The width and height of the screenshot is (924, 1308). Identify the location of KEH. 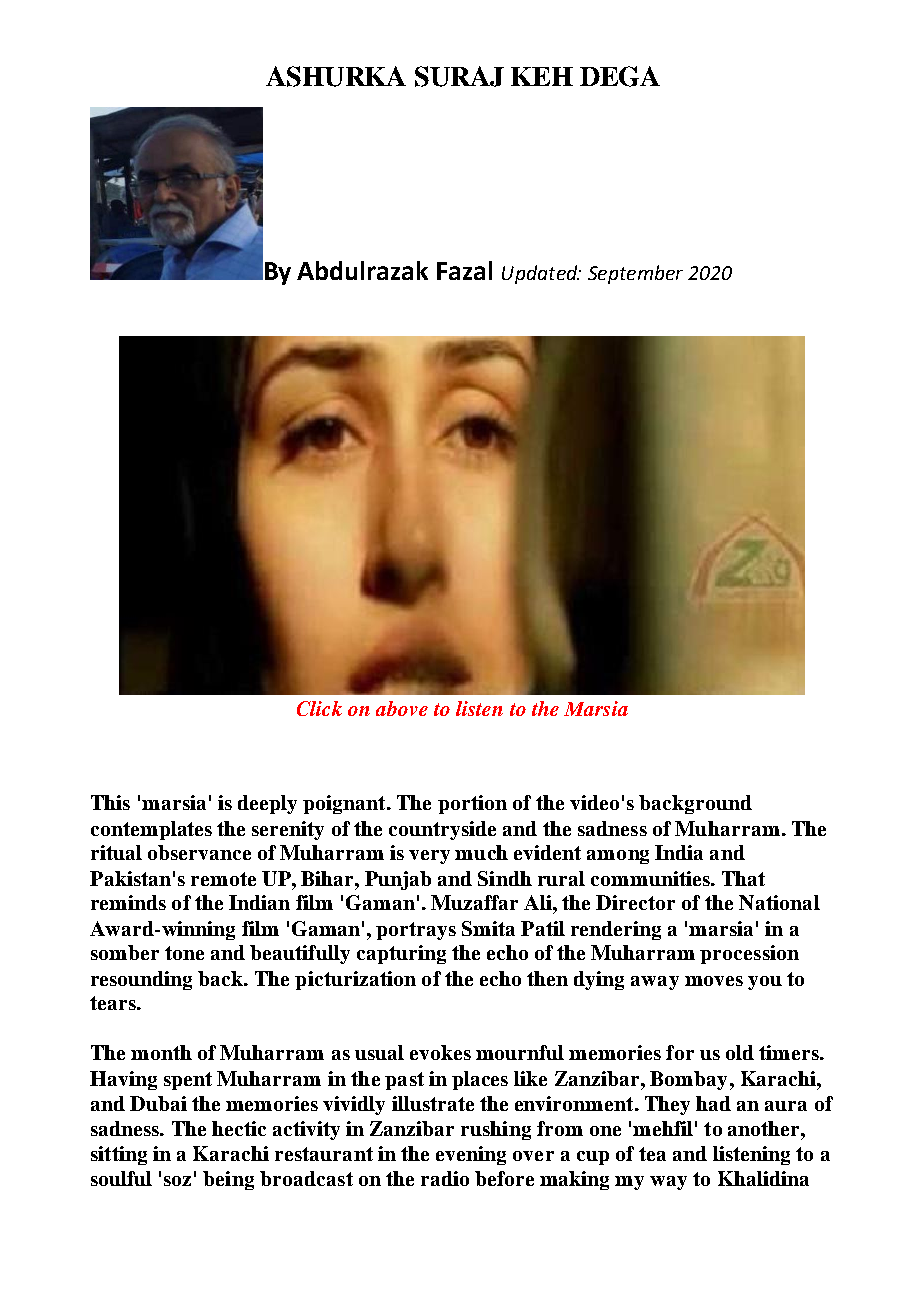
(542, 76).
